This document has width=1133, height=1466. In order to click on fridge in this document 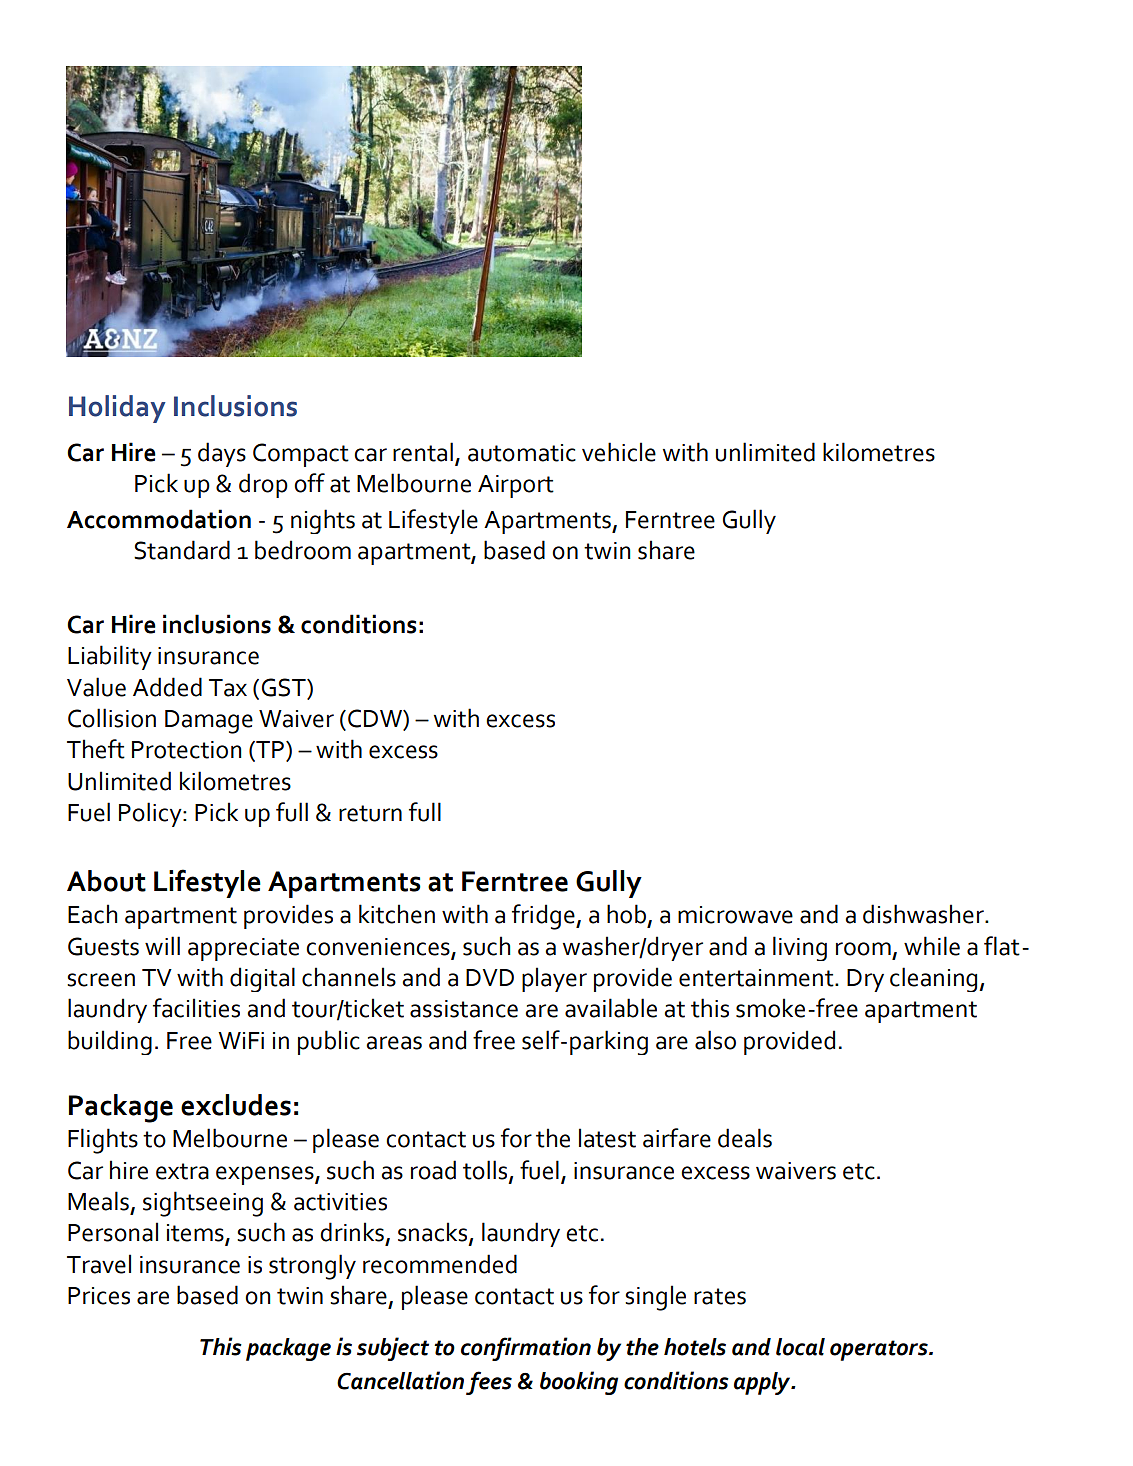, I will do `click(544, 917)`.
